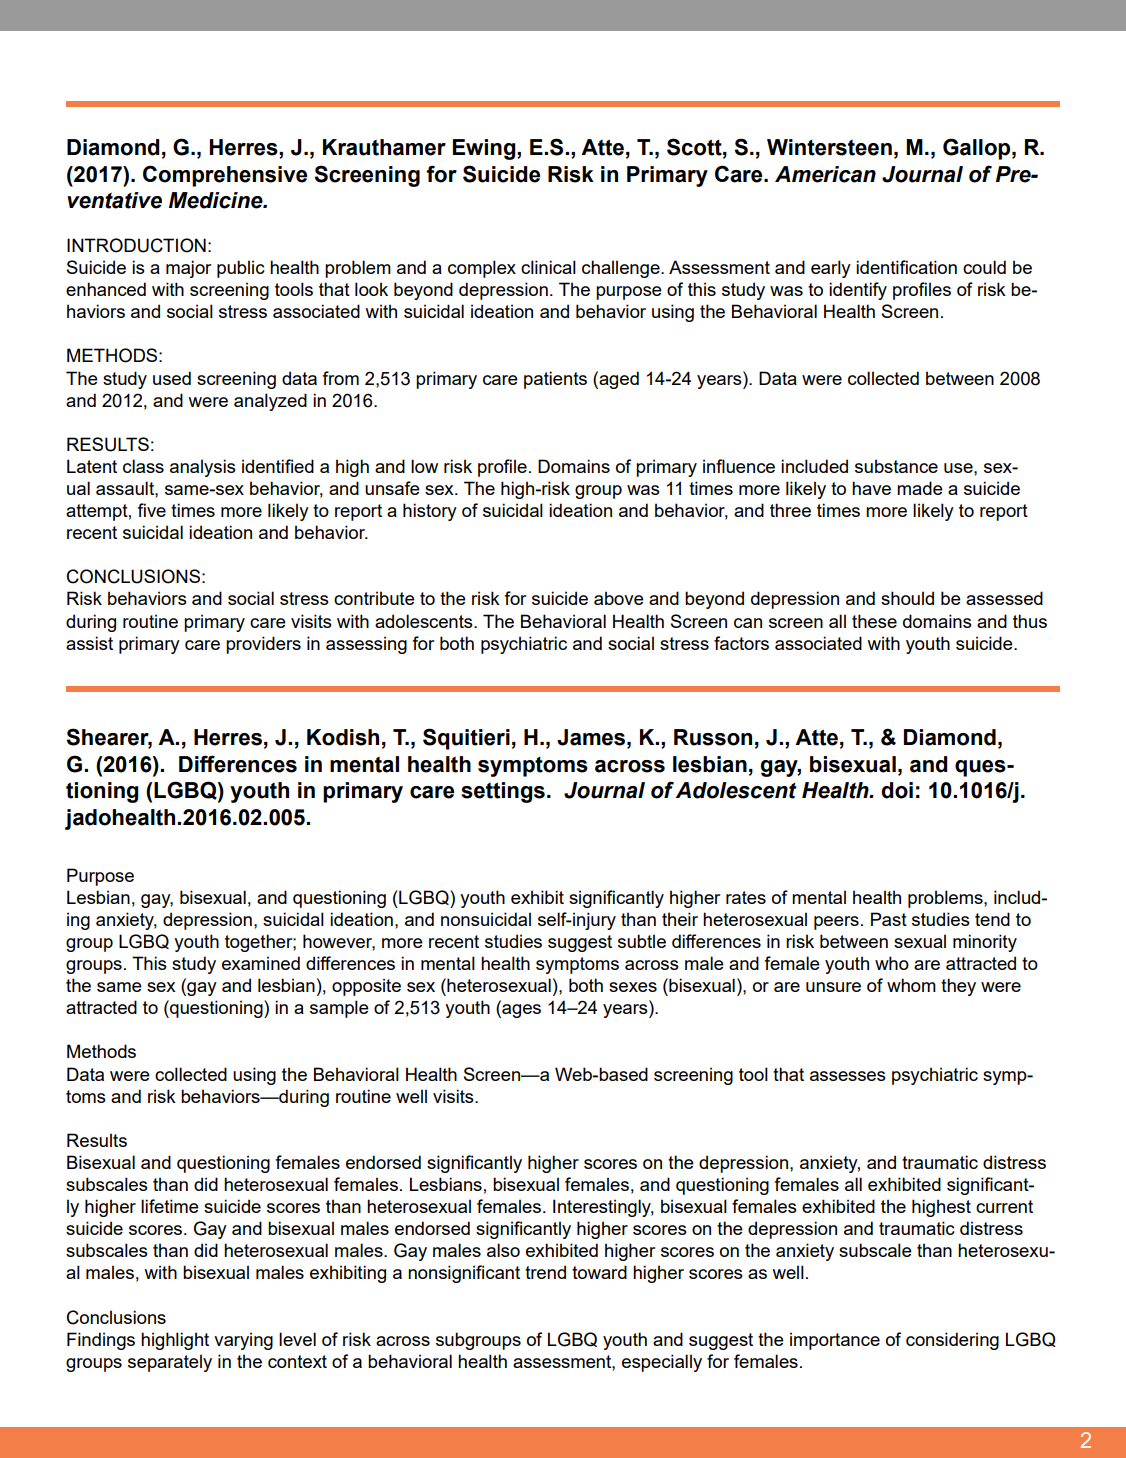 This screenshot has width=1126, height=1458. What do you see at coordinates (920, 488) in the screenshot?
I see `made` at bounding box center [920, 488].
